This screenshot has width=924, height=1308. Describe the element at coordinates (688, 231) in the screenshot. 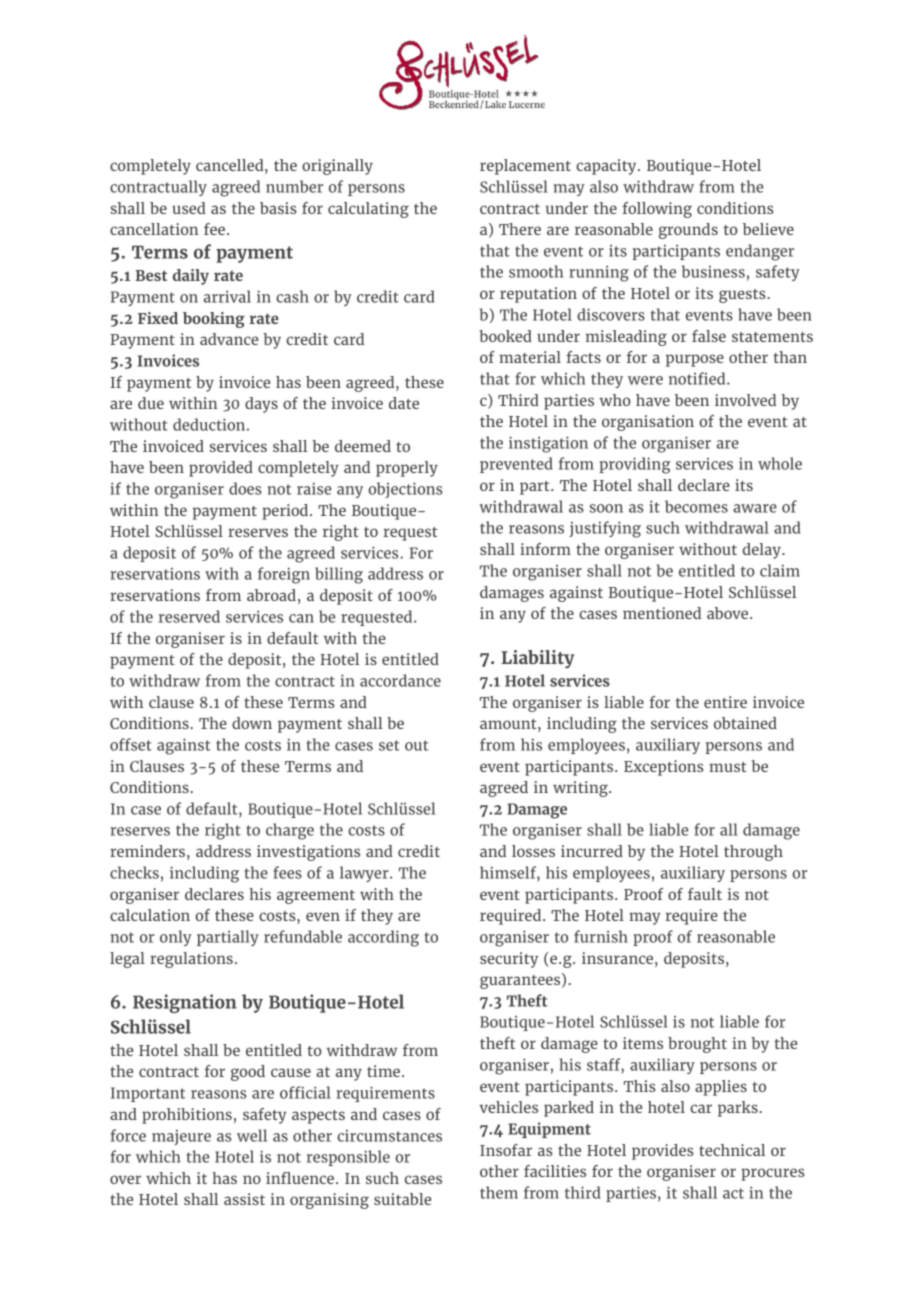

I see `grounds` at that location.
